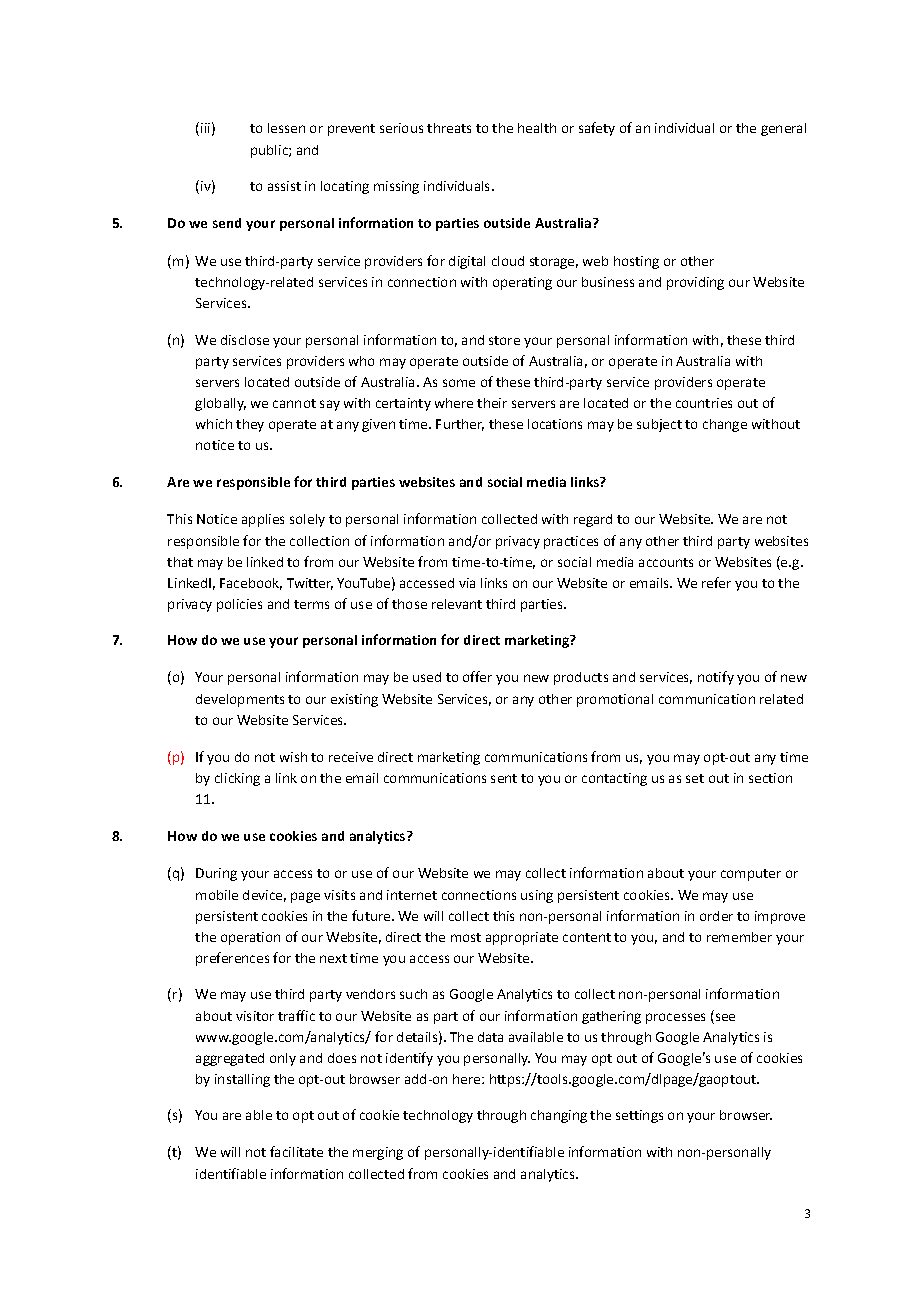  What do you see at coordinates (284, 186) in the screenshot?
I see `assist` at bounding box center [284, 186].
